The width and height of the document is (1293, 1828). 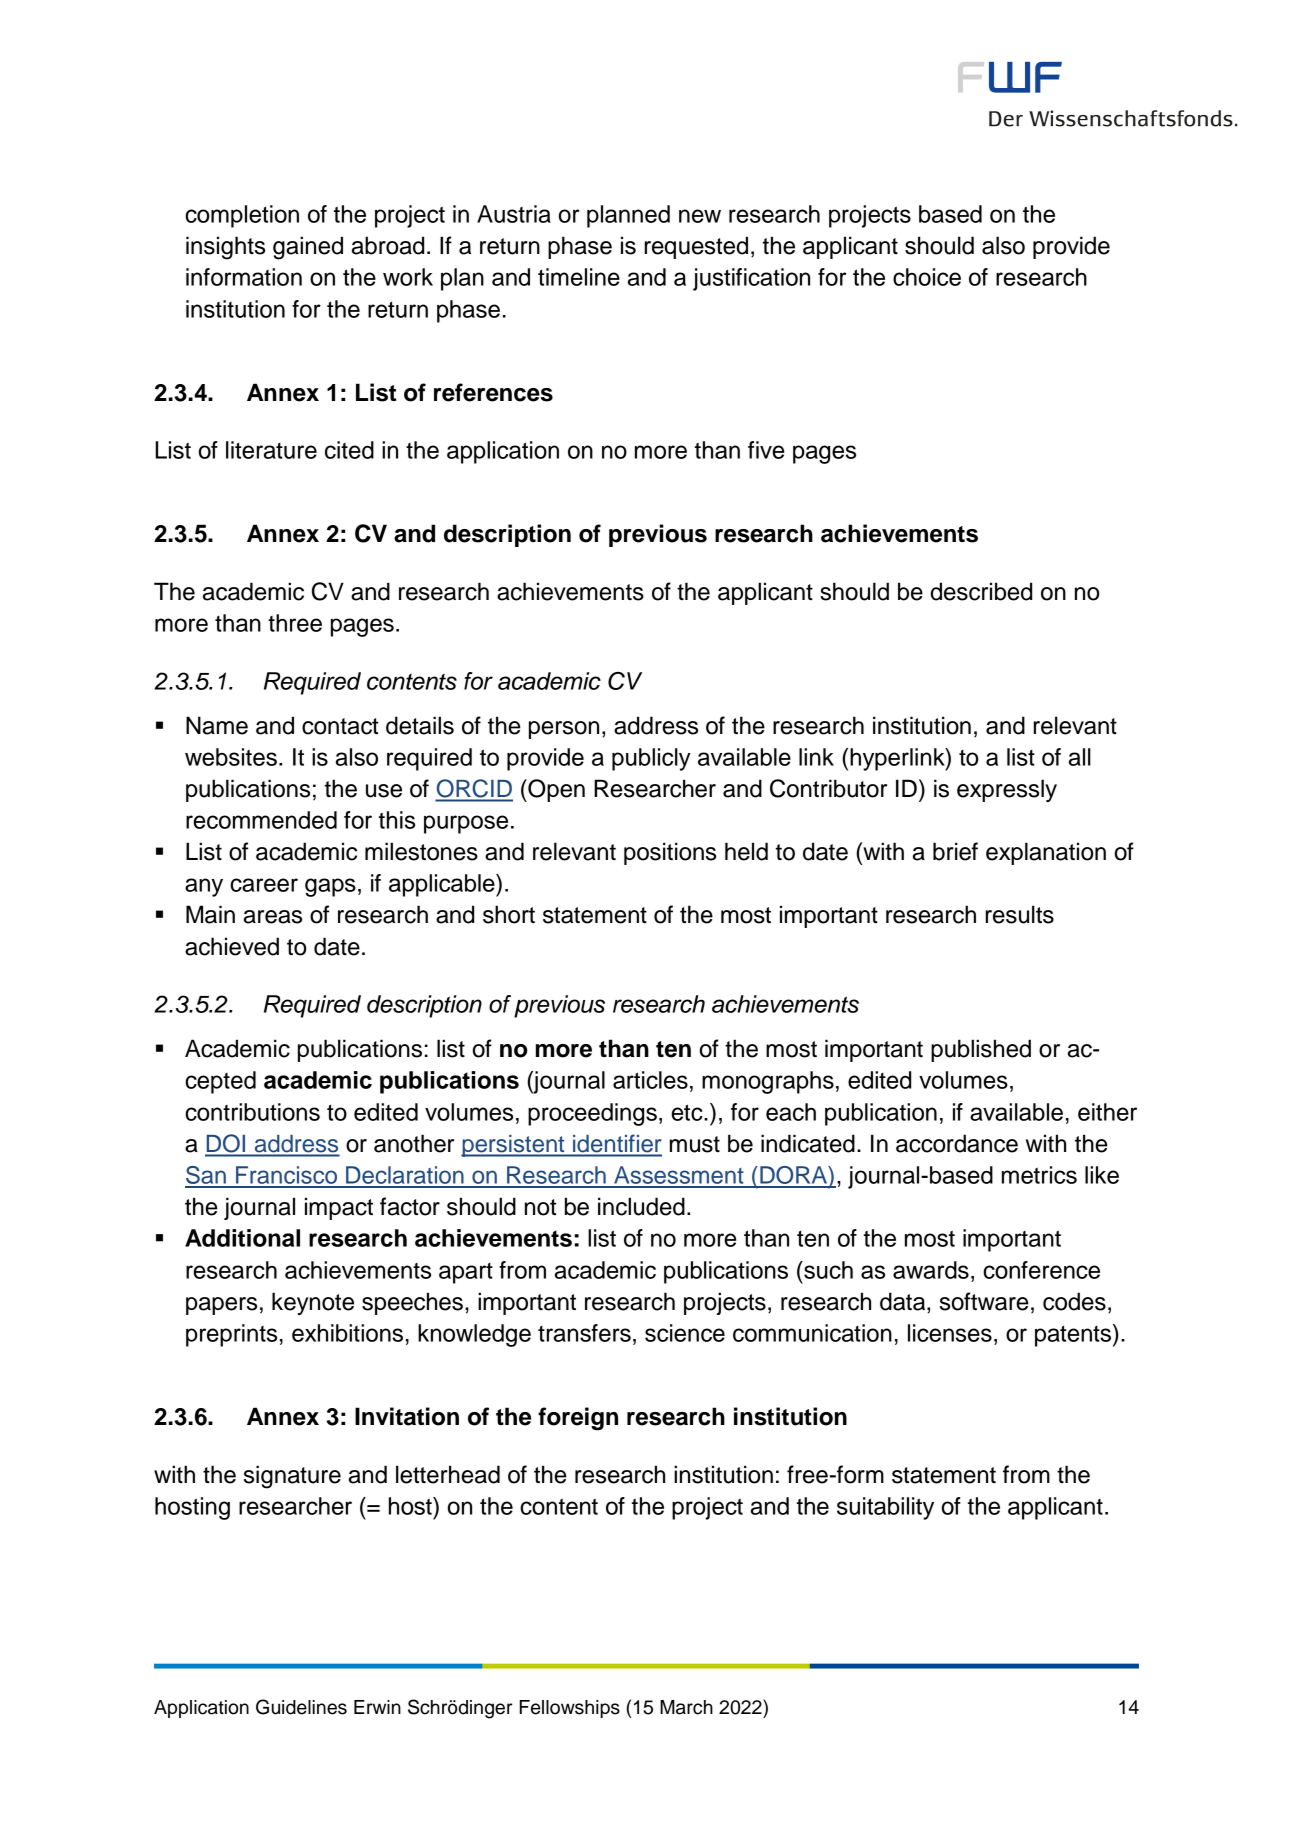 What do you see at coordinates (301, 1707) in the document?
I see `Guidelines` at bounding box center [301, 1707].
